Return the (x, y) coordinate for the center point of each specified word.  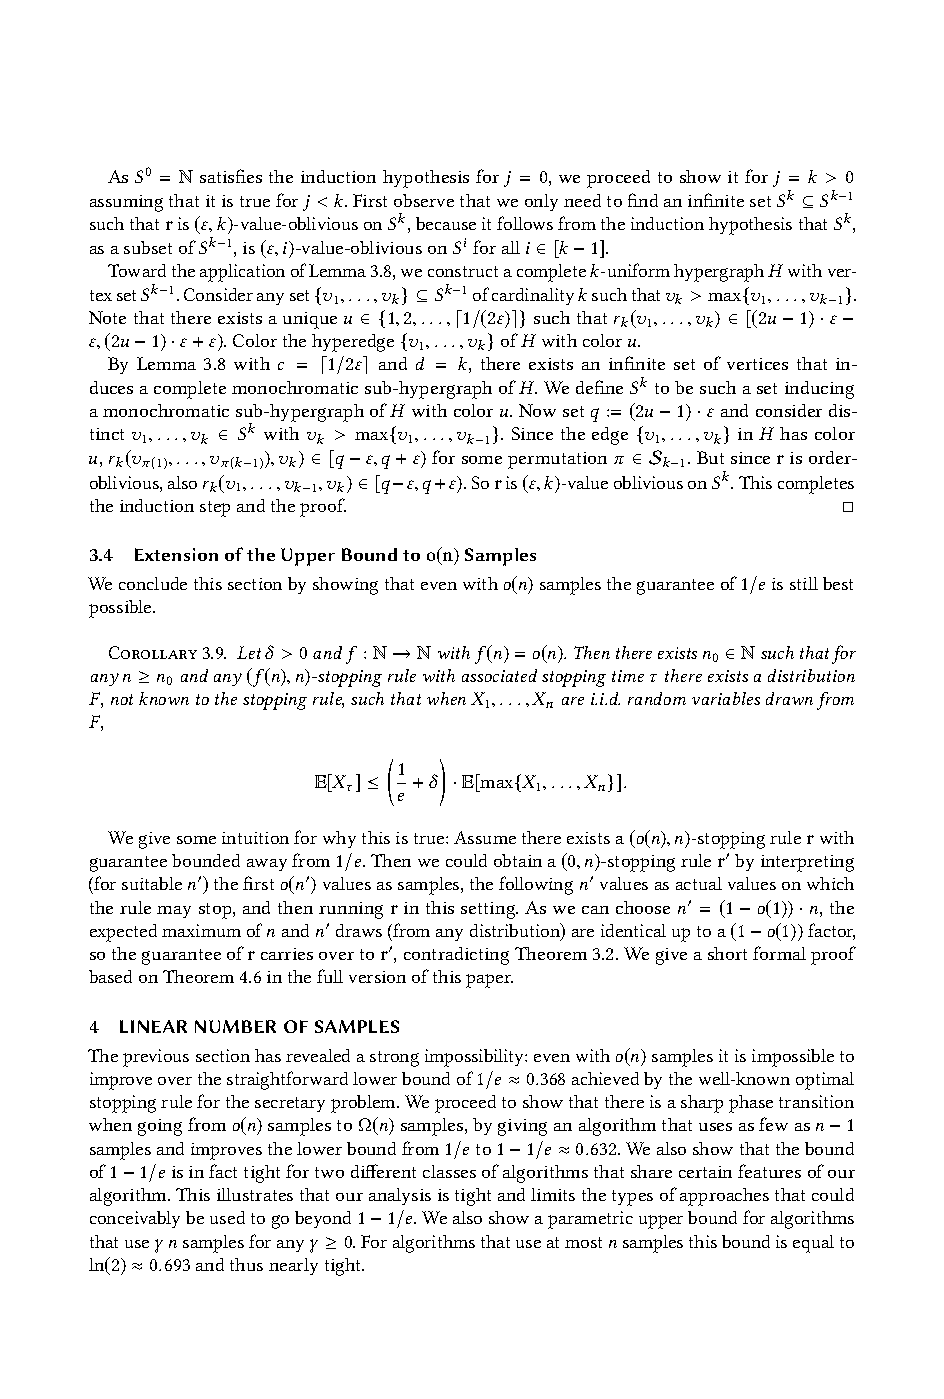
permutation (557, 460)
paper (489, 981)
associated (499, 675)
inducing (819, 390)
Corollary (153, 652)
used (227, 1217)
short (727, 953)
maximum (201, 930)
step (215, 509)
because (446, 223)
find (643, 200)
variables (726, 698)
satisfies (231, 176)
